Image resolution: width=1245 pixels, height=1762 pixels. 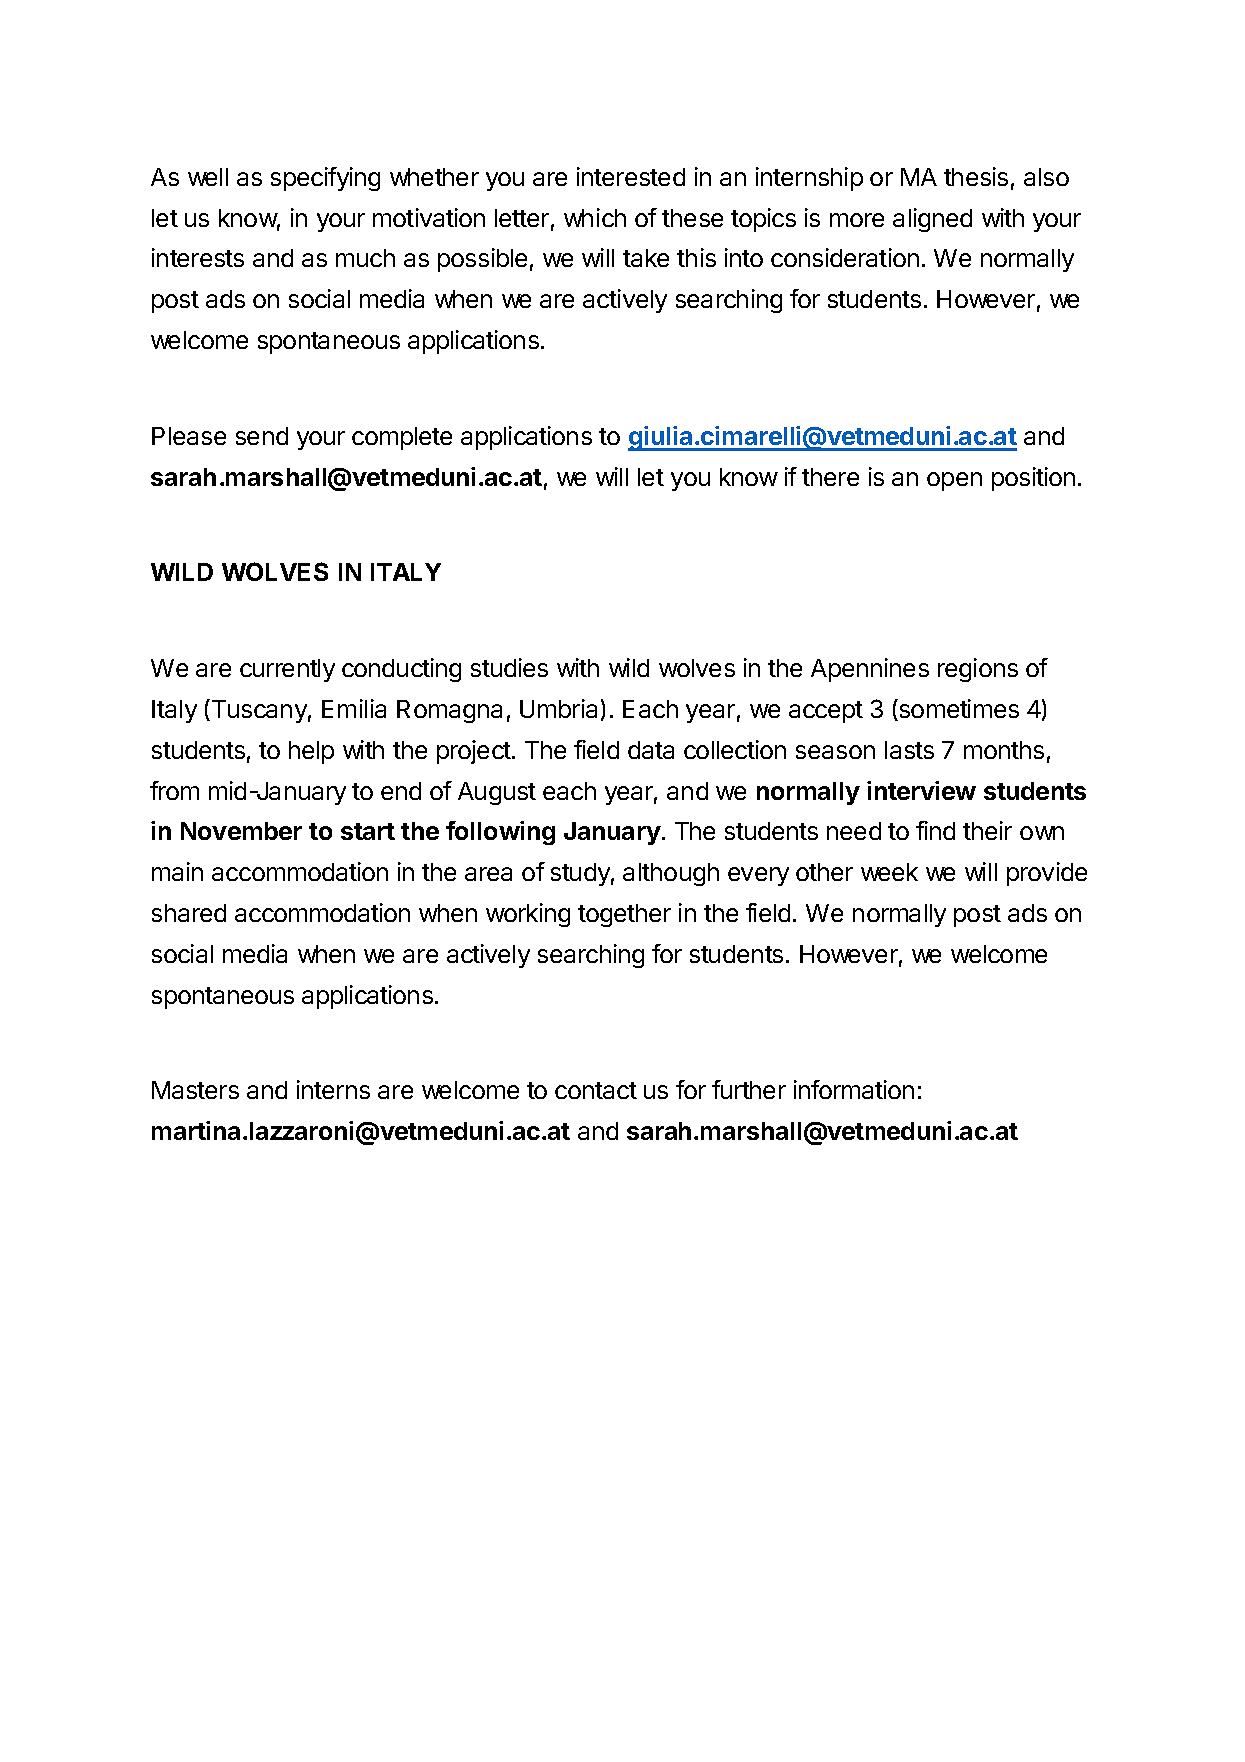 What do you see at coordinates (932, 220) in the image?
I see `aligned` at bounding box center [932, 220].
